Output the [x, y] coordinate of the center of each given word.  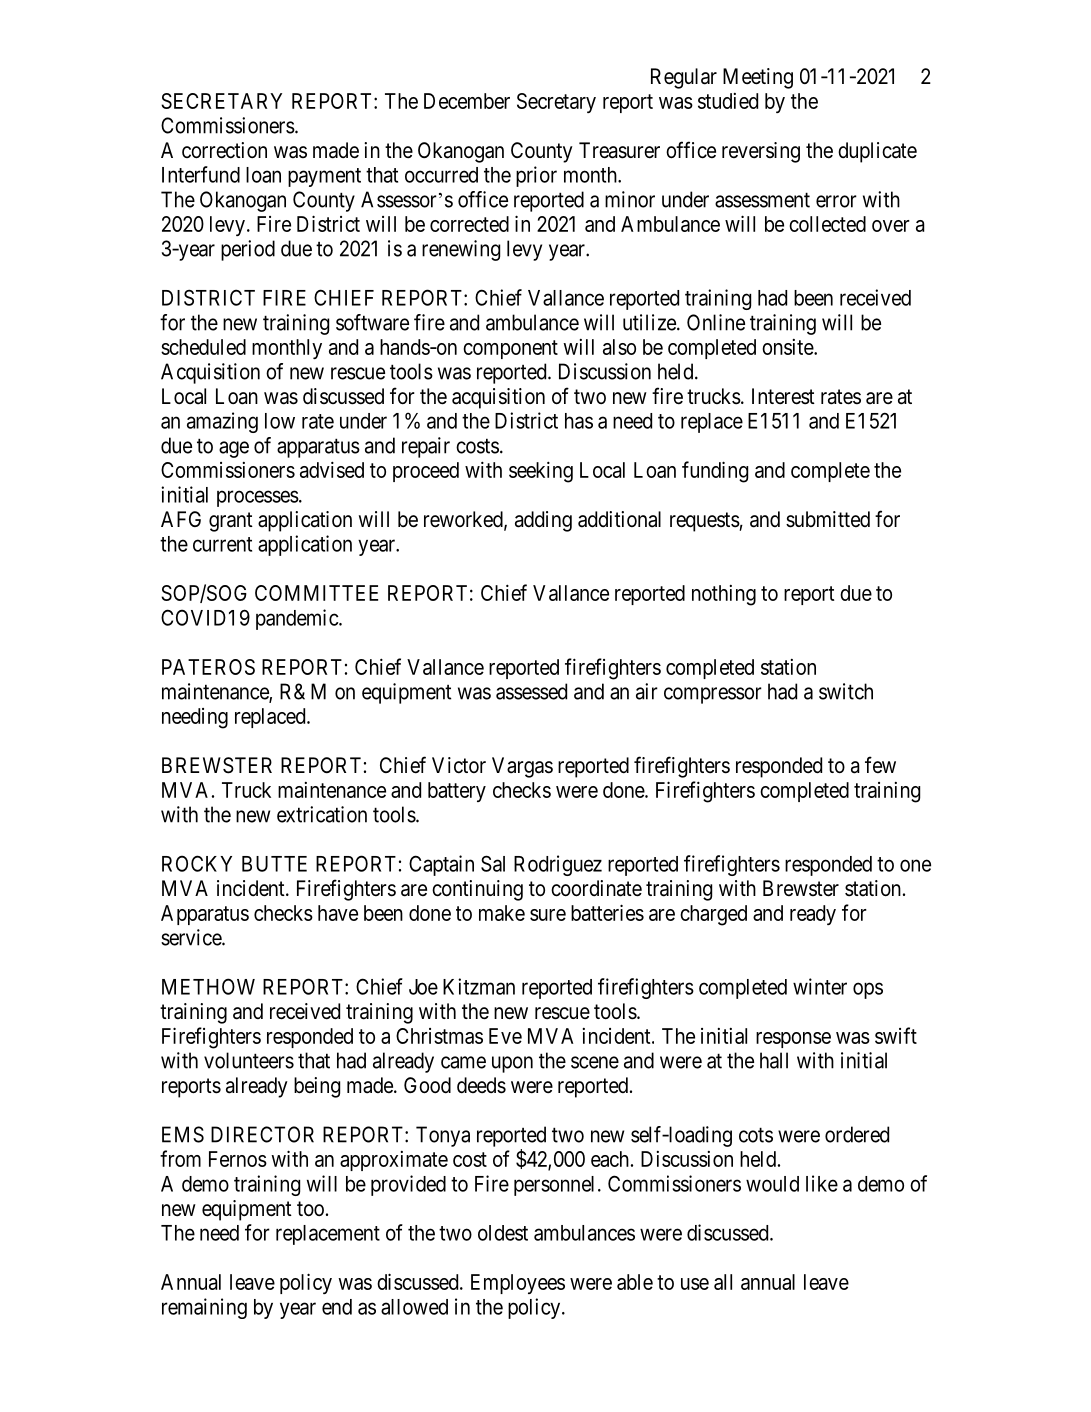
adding [543, 521]
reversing [761, 152]
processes [258, 498]
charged [713, 915]
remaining [204, 1308]
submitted [828, 519]
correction [224, 150]
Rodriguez [558, 865]
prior [536, 176]
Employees [518, 1284]
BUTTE [274, 864]
